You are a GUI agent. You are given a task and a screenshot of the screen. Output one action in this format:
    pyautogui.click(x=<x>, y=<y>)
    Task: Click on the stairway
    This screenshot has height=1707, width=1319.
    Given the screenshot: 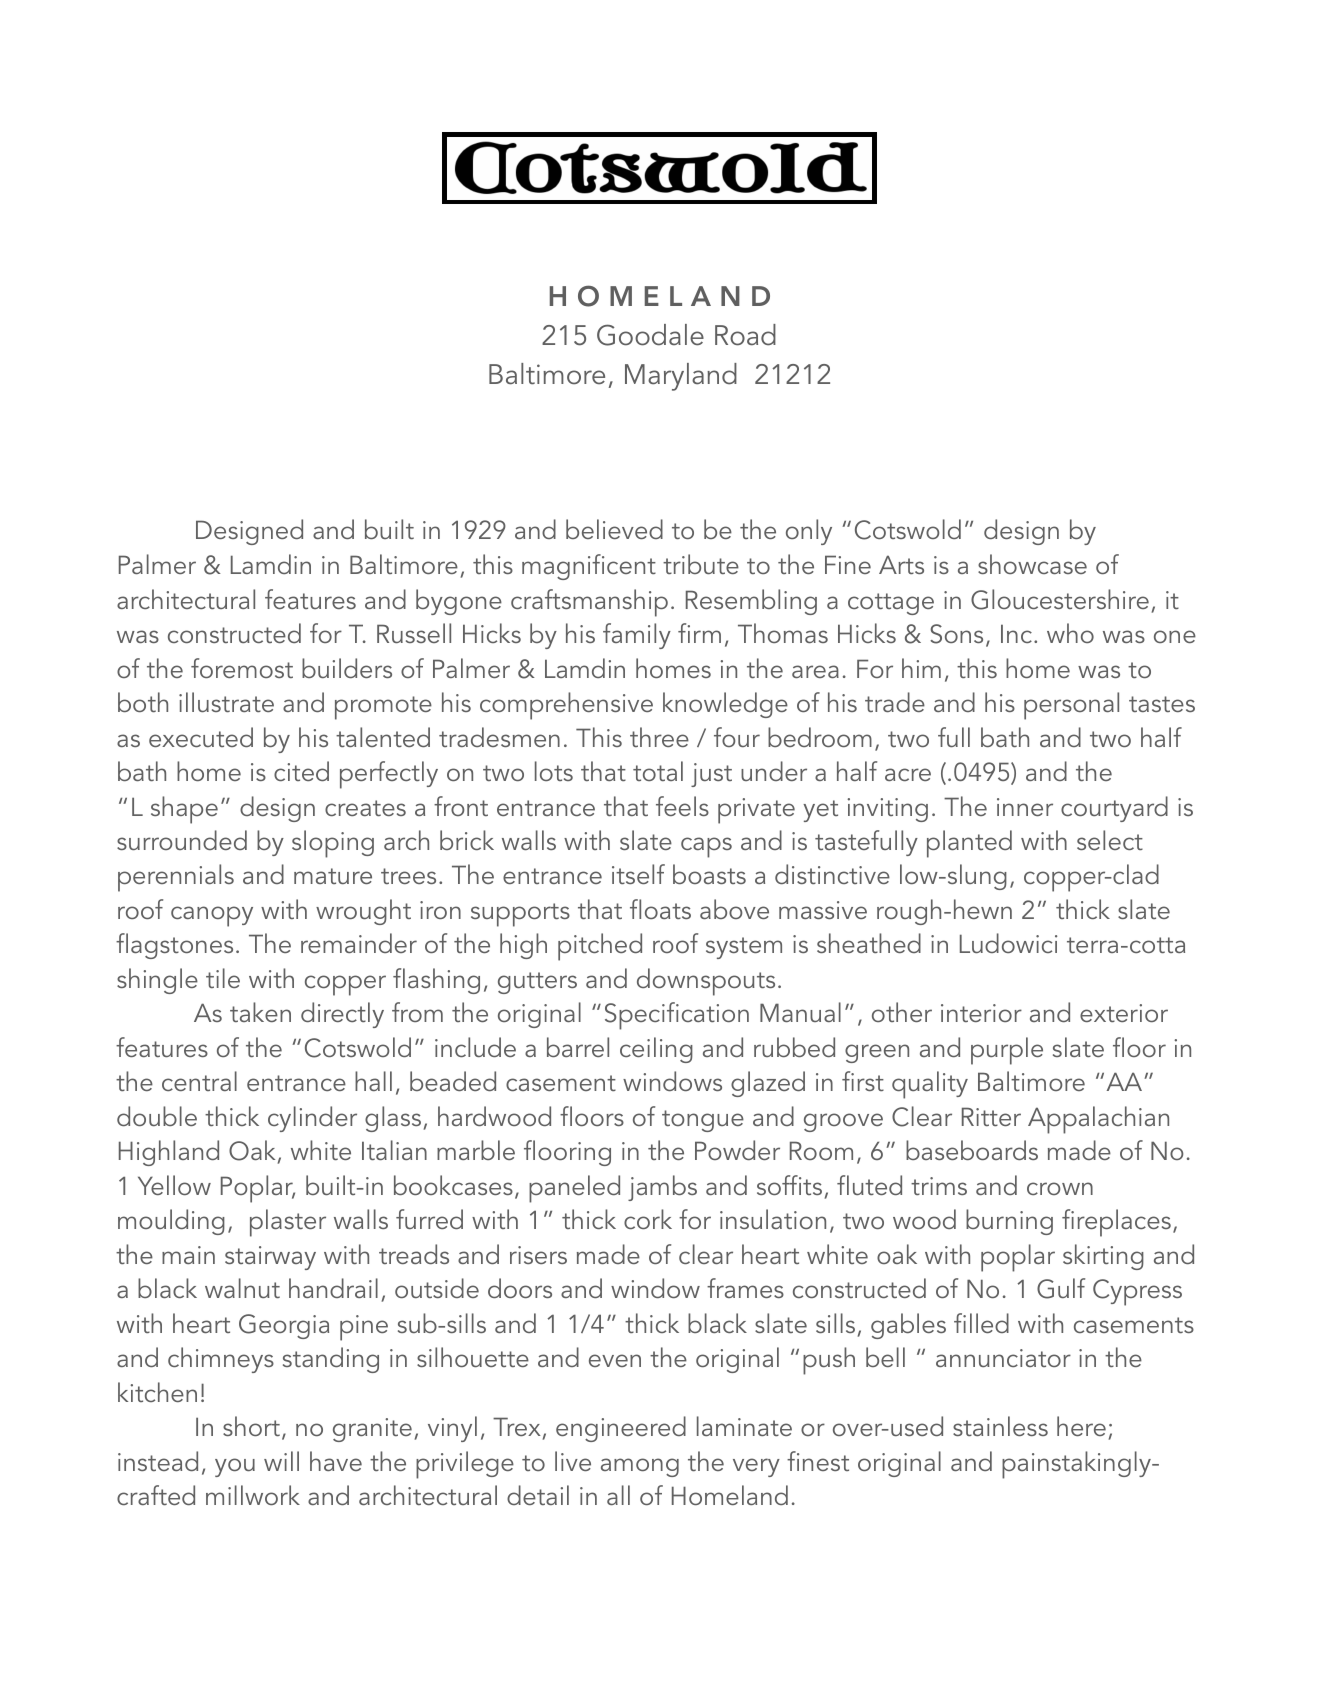 What is the action you would take?
    pyautogui.click(x=270, y=1258)
